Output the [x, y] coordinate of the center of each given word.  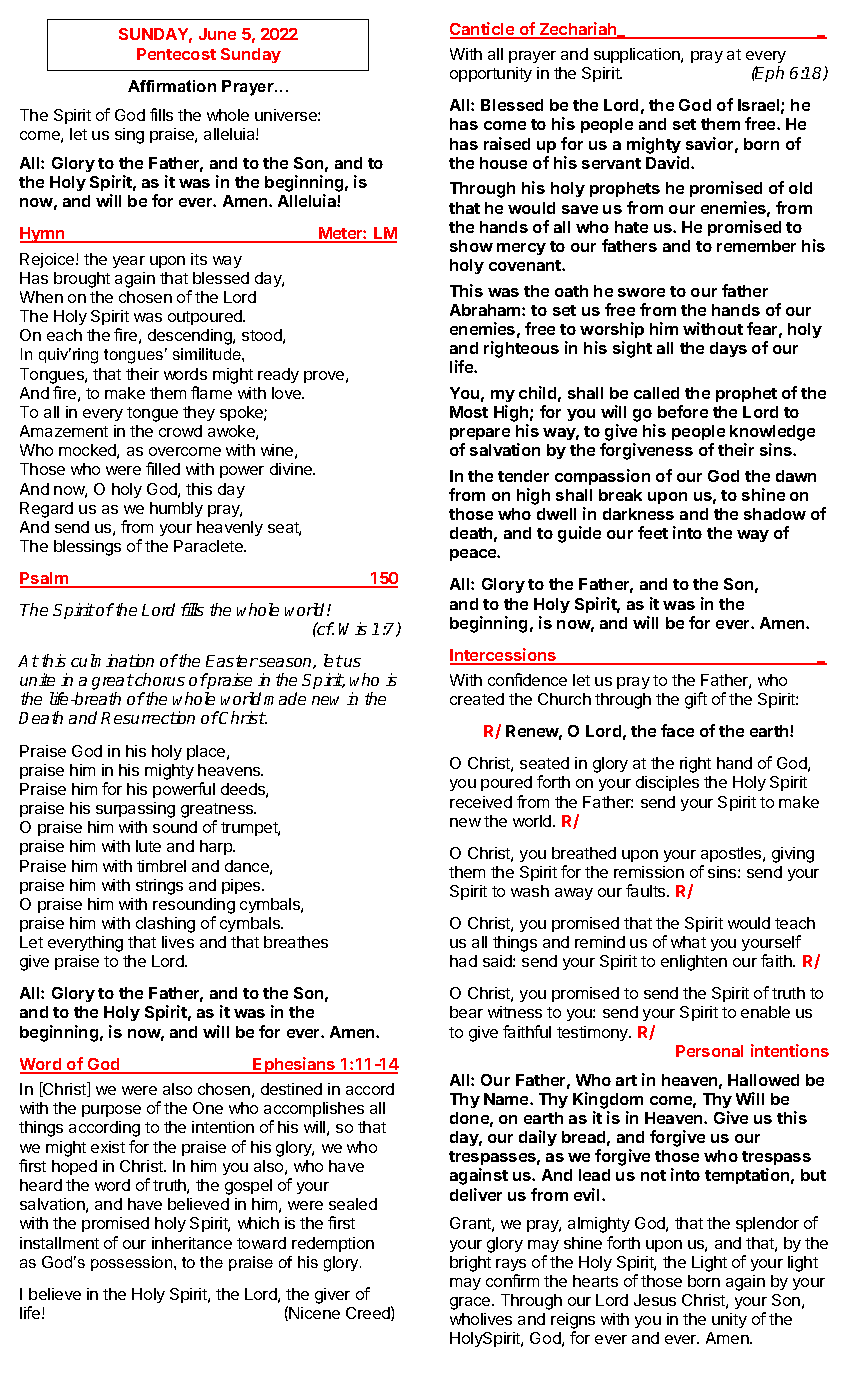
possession [133, 1263]
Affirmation [172, 86]
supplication [638, 55]
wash [530, 891]
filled [163, 468]
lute [148, 846]
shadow [775, 514]
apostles [732, 854]
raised [507, 143]
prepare [480, 434]
